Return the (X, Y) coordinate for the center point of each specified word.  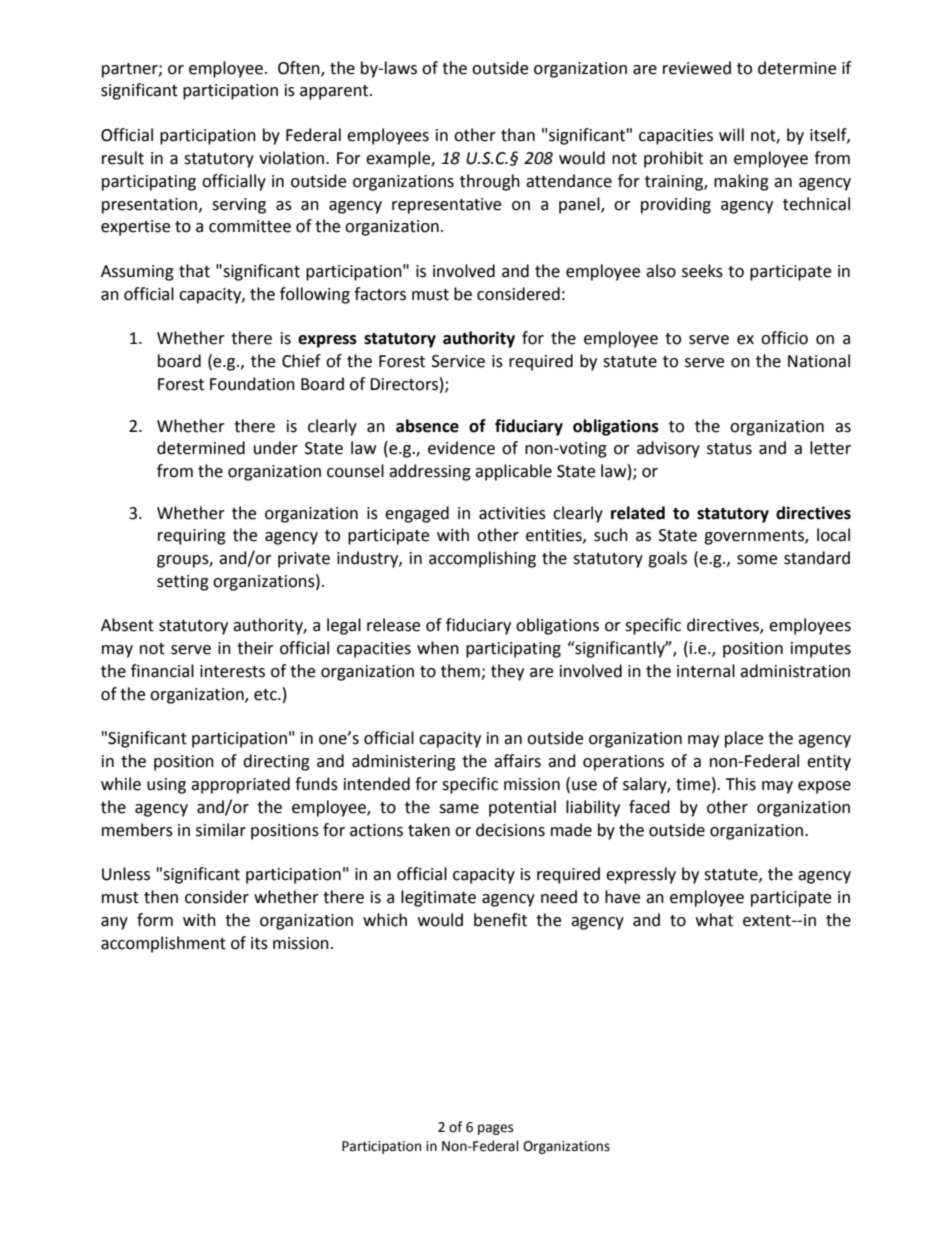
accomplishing (482, 559)
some (757, 560)
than (518, 135)
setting (183, 583)
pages (495, 1129)
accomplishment (163, 944)
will (731, 134)
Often (300, 68)
